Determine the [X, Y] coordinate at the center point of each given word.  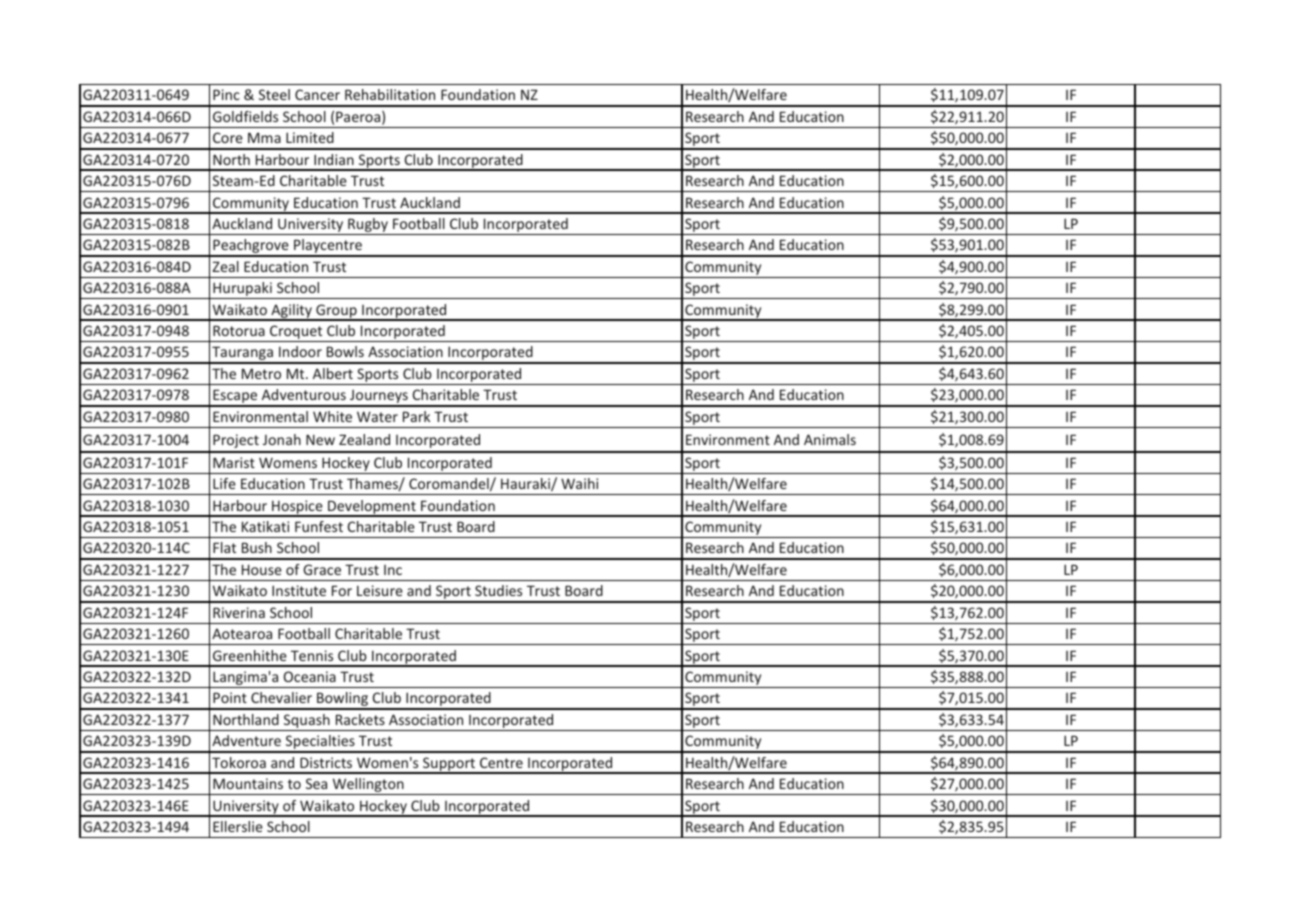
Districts [326, 762]
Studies [498, 590]
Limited [310, 137]
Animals [830, 439]
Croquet [296, 333]
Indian [334, 159]
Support [449, 765]
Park [416, 416]
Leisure [380, 590]
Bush [257, 547]
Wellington [368, 786]
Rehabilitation [390, 94]
